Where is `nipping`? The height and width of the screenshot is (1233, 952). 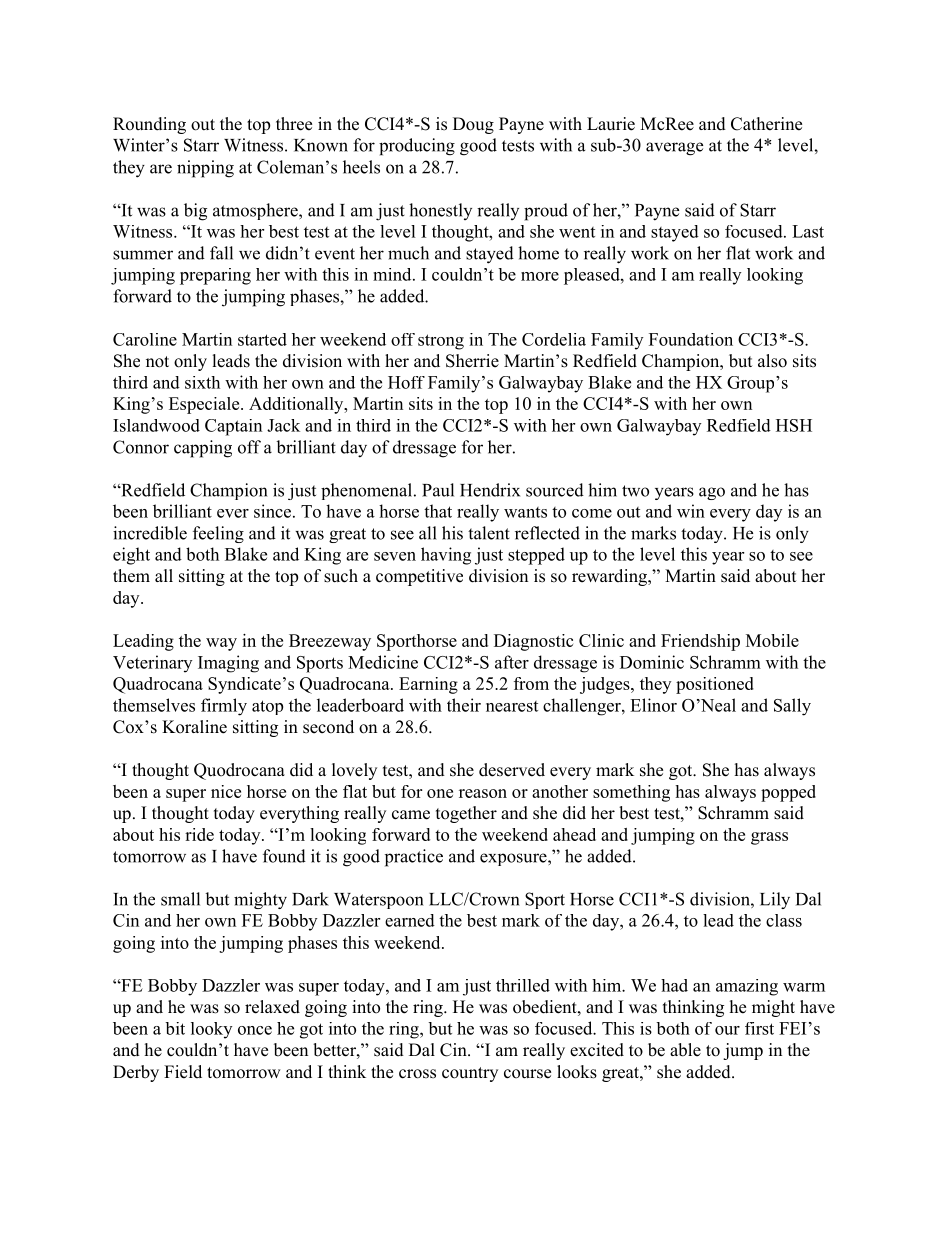 nipping is located at coordinates (205, 169).
